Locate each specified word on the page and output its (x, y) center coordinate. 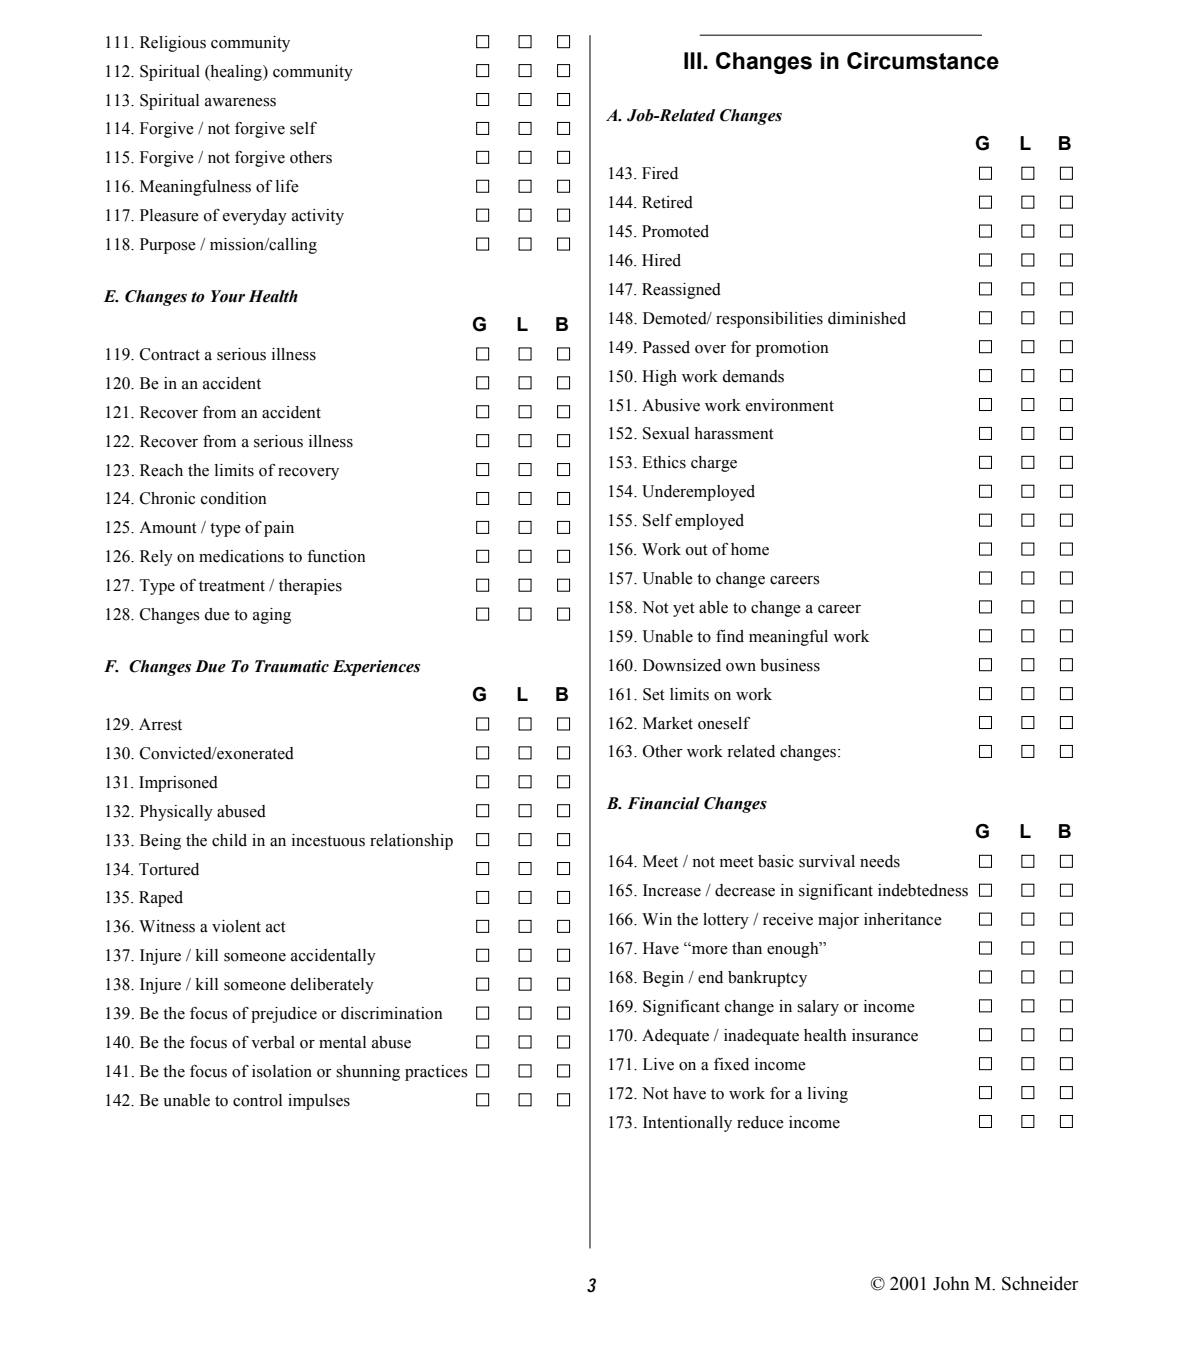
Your (228, 296)
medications (241, 556)
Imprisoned (178, 784)
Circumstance (923, 61)
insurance (885, 1035)
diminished (867, 318)
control (257, 1100)
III (692, 60)
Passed (666, 347)
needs (880, 861)
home (750, 549)
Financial (663, 803)
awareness (240, 102)
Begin (663, 979)
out (697, 550)
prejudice (284, 1015)
